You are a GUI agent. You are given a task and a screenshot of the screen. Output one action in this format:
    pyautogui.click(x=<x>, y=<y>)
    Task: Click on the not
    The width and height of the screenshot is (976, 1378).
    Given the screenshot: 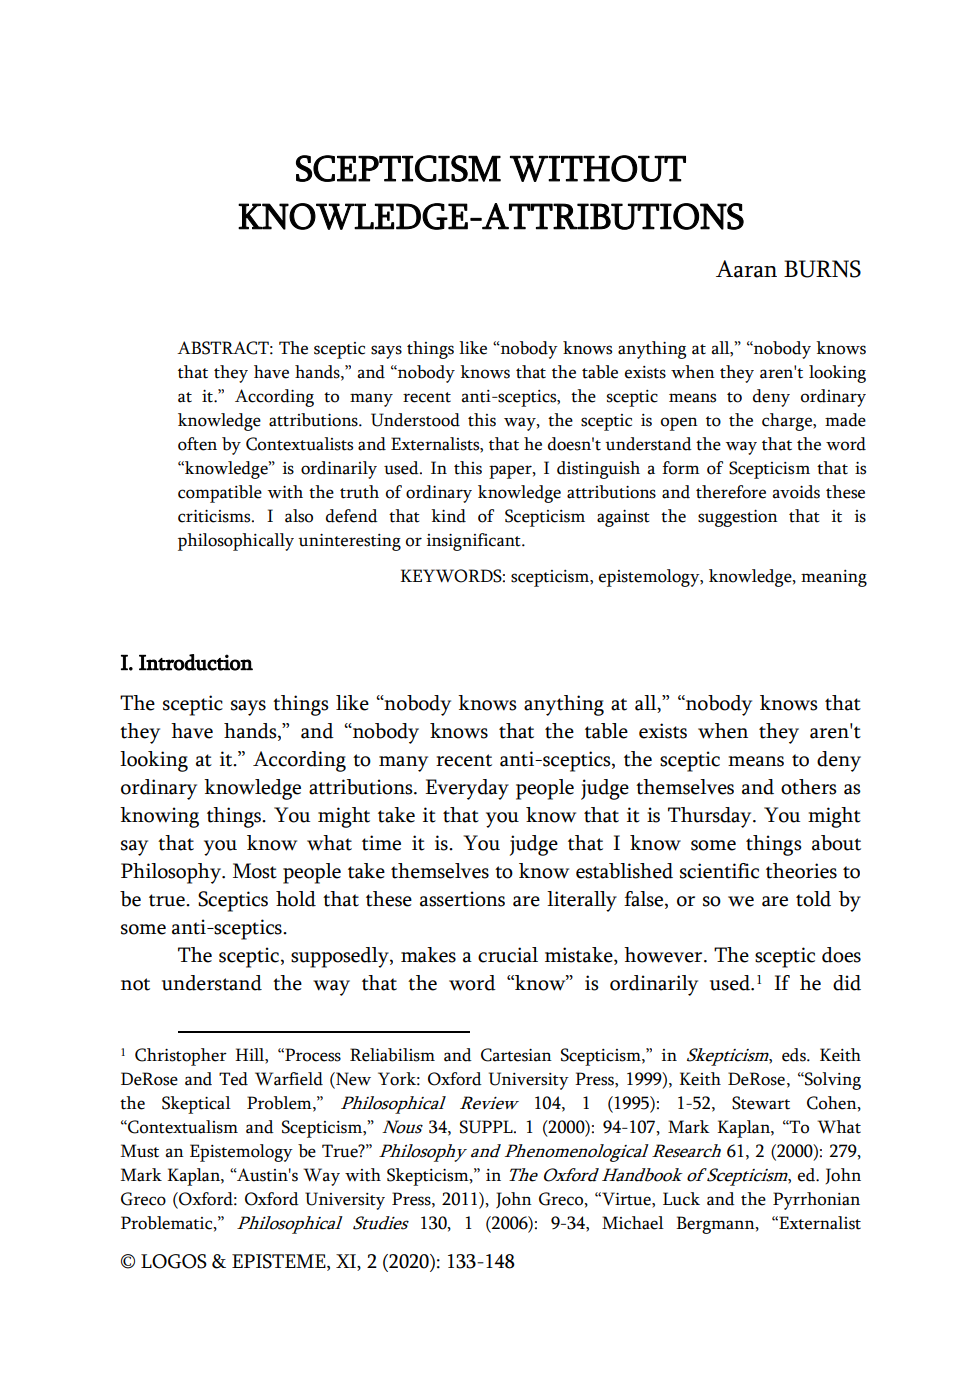 What is the action you would take?
    pyautogui.click(x=135, y=984)
